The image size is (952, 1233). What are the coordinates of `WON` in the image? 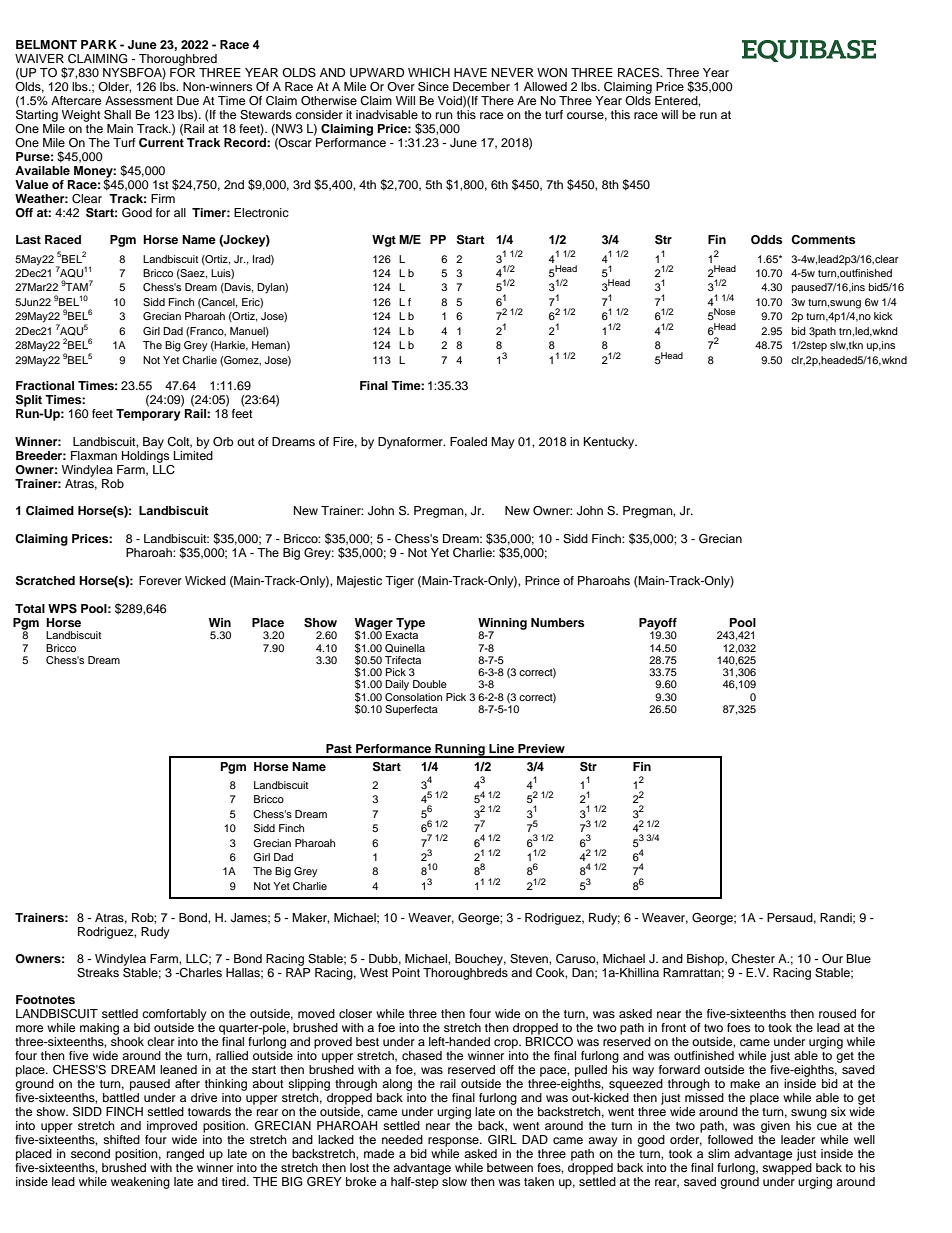 It's located at (552, 73).
